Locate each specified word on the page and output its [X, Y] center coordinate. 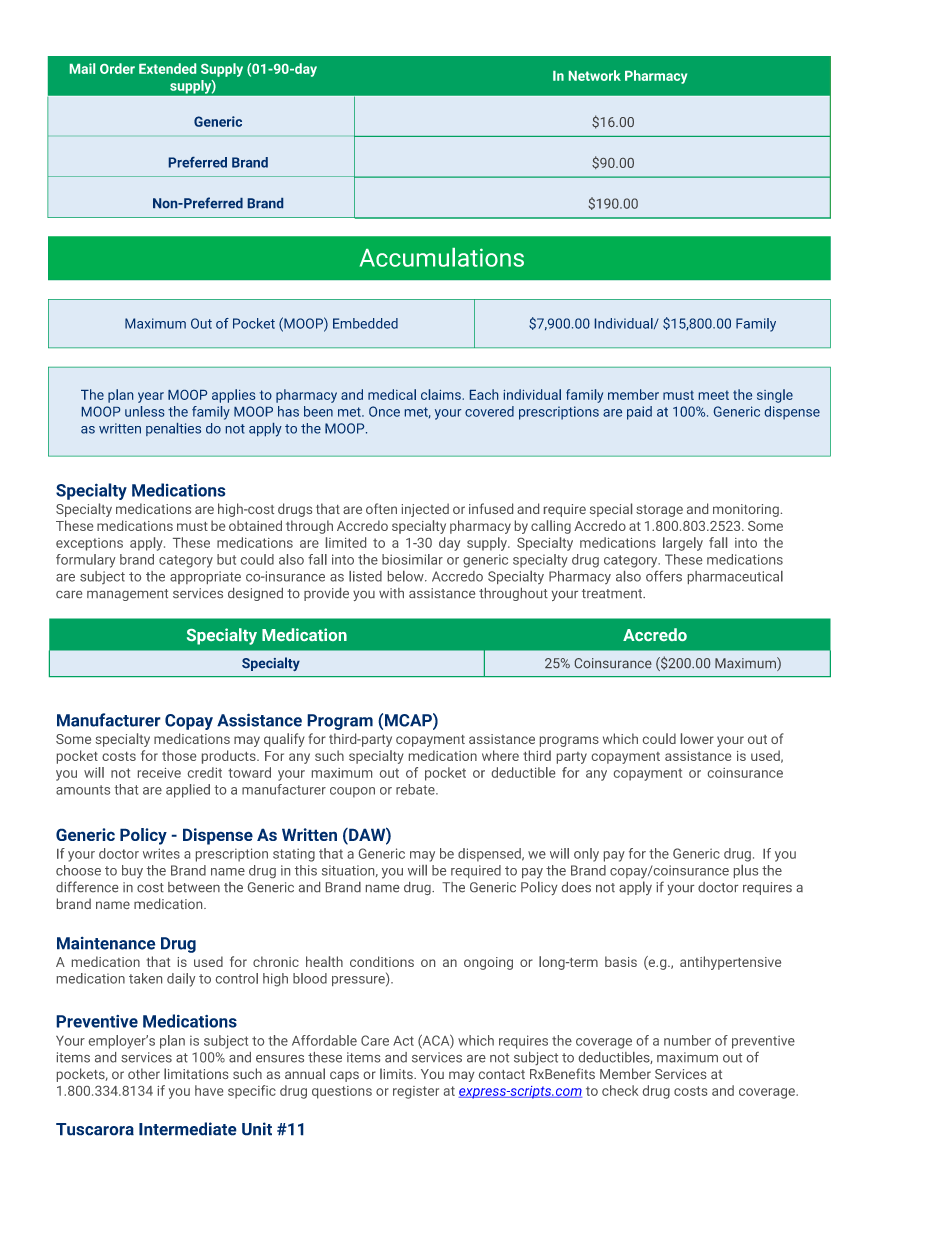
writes [161, 853]
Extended [167, 68]
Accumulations [442, 257]
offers [664, 576]
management [127, 595]
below [407, 576]
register [416, 1092]
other [144, 1073]
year [151, 397]
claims [442, 394]
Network [595, 75]
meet [714, 395]
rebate [416, 789]
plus [746, 871]
